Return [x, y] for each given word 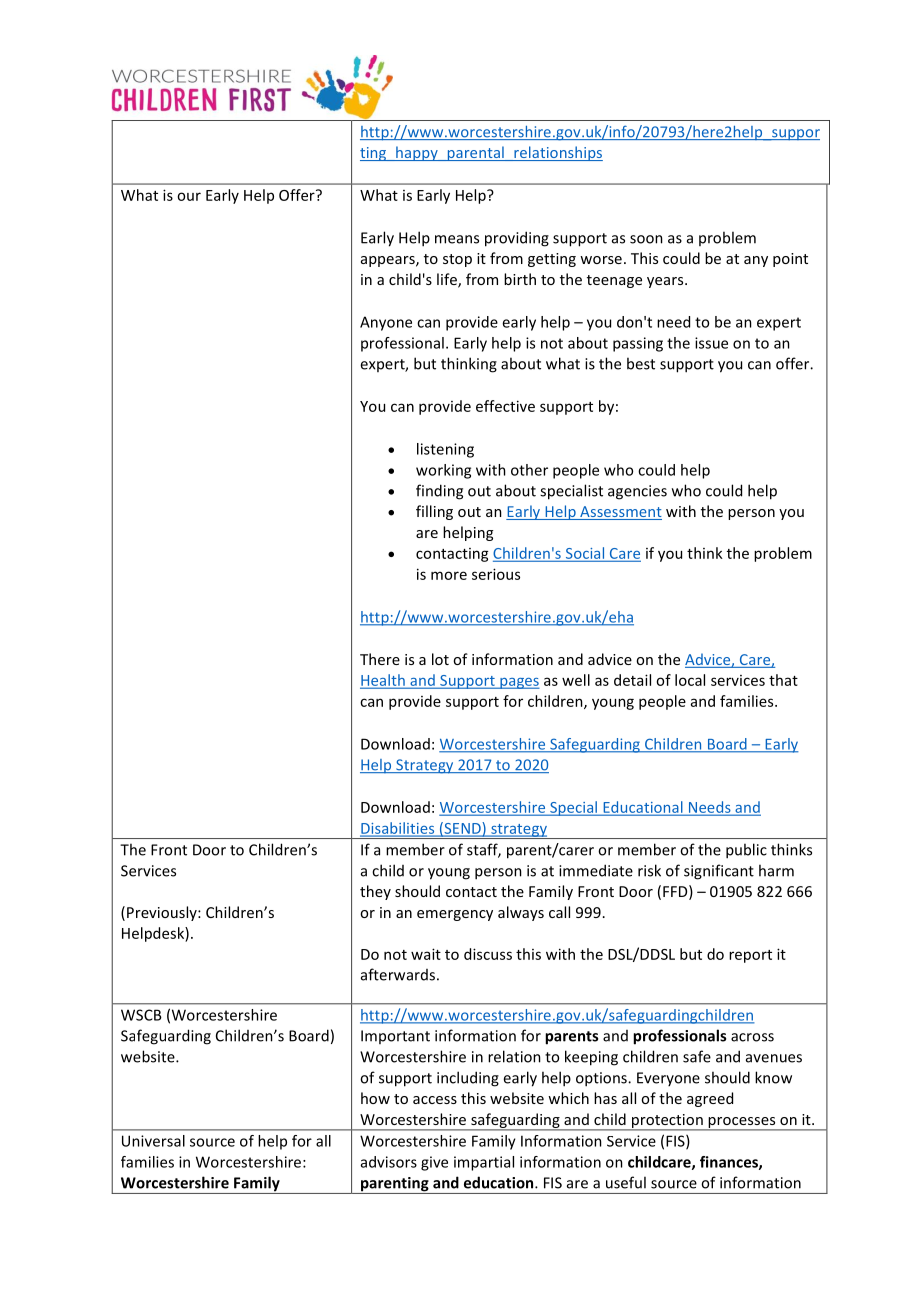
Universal [153, 1141]
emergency [455, 915]
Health [383, 681]
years [666, 282]
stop [457, 260]
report [750, 956]
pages [519, 683]
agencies [637, 492]
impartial [484, 1163]
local [690, 680]
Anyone [386, 323]
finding [439, 492]
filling [434, 512]
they [375, 892]
